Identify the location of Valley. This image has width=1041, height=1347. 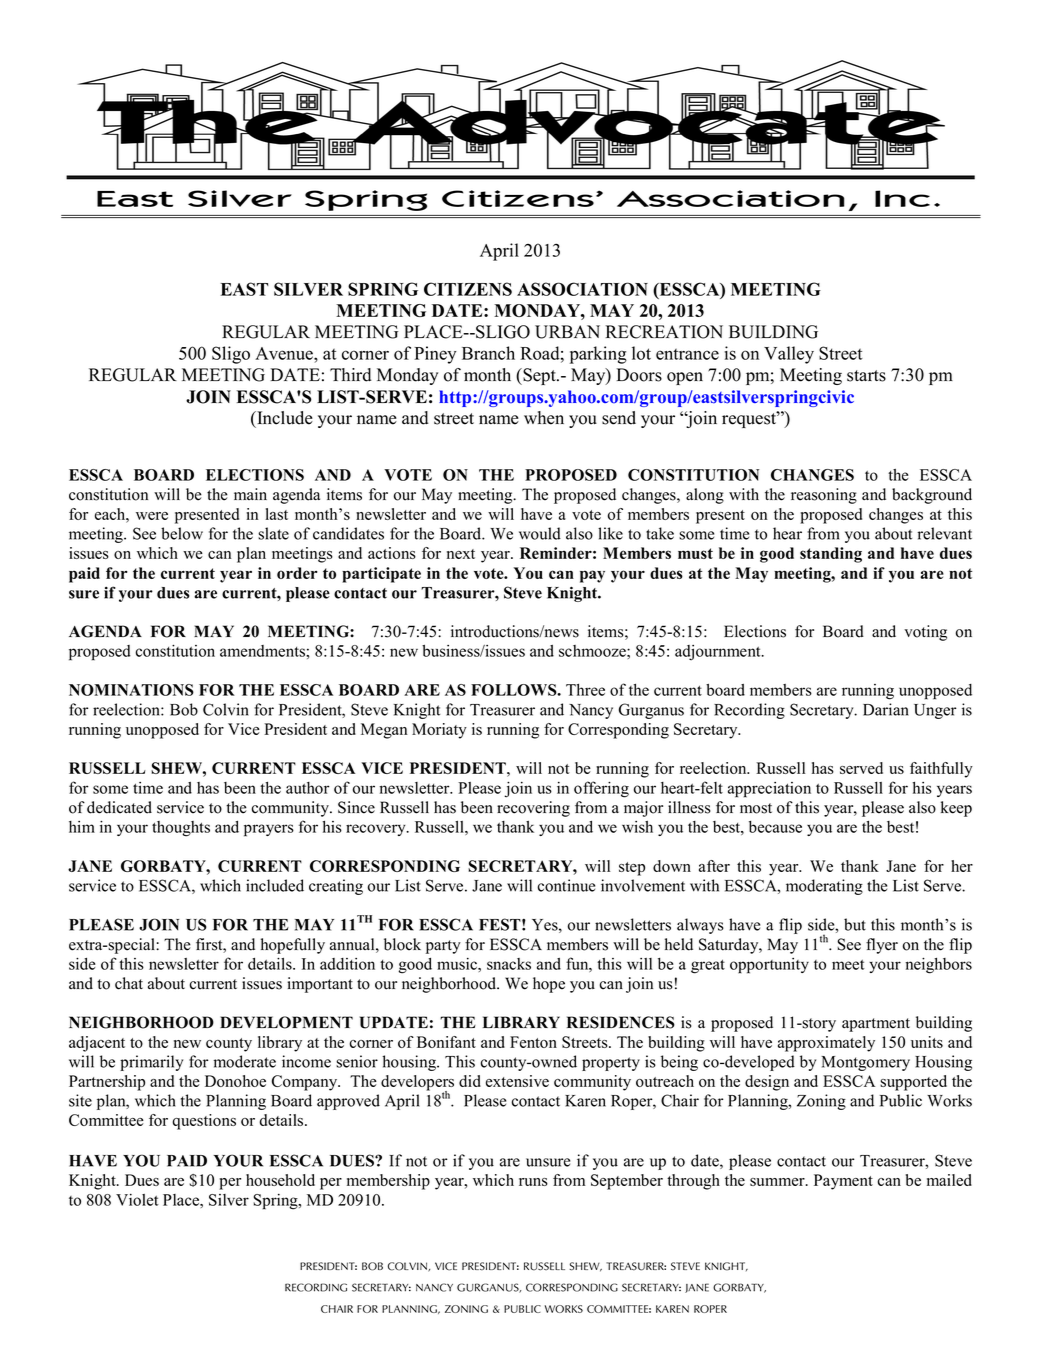
(789, 355).
